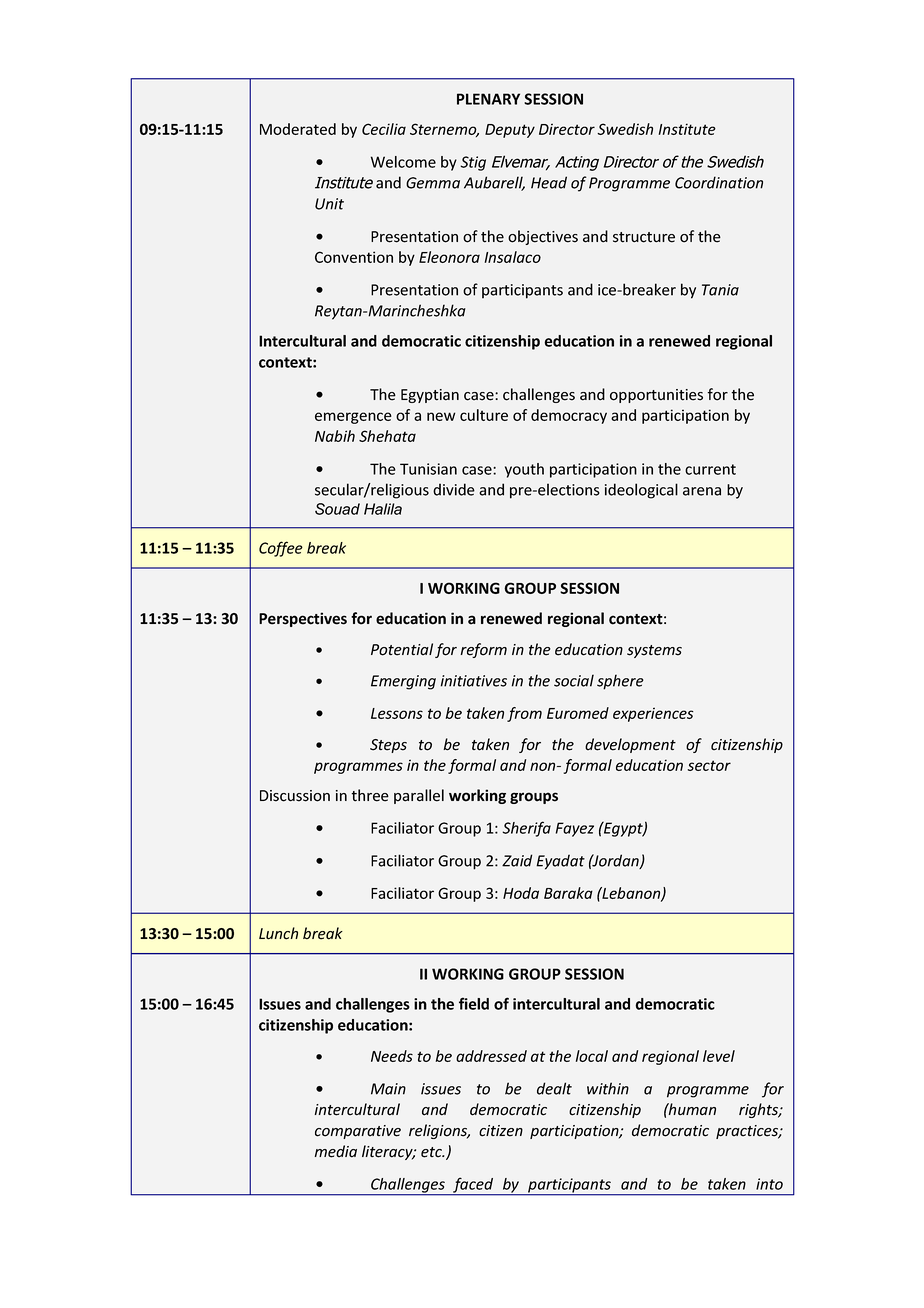 Image resolution: width=924 pixels, height=1308 pixels. I want to click on Coordination, so click(719, 182).
